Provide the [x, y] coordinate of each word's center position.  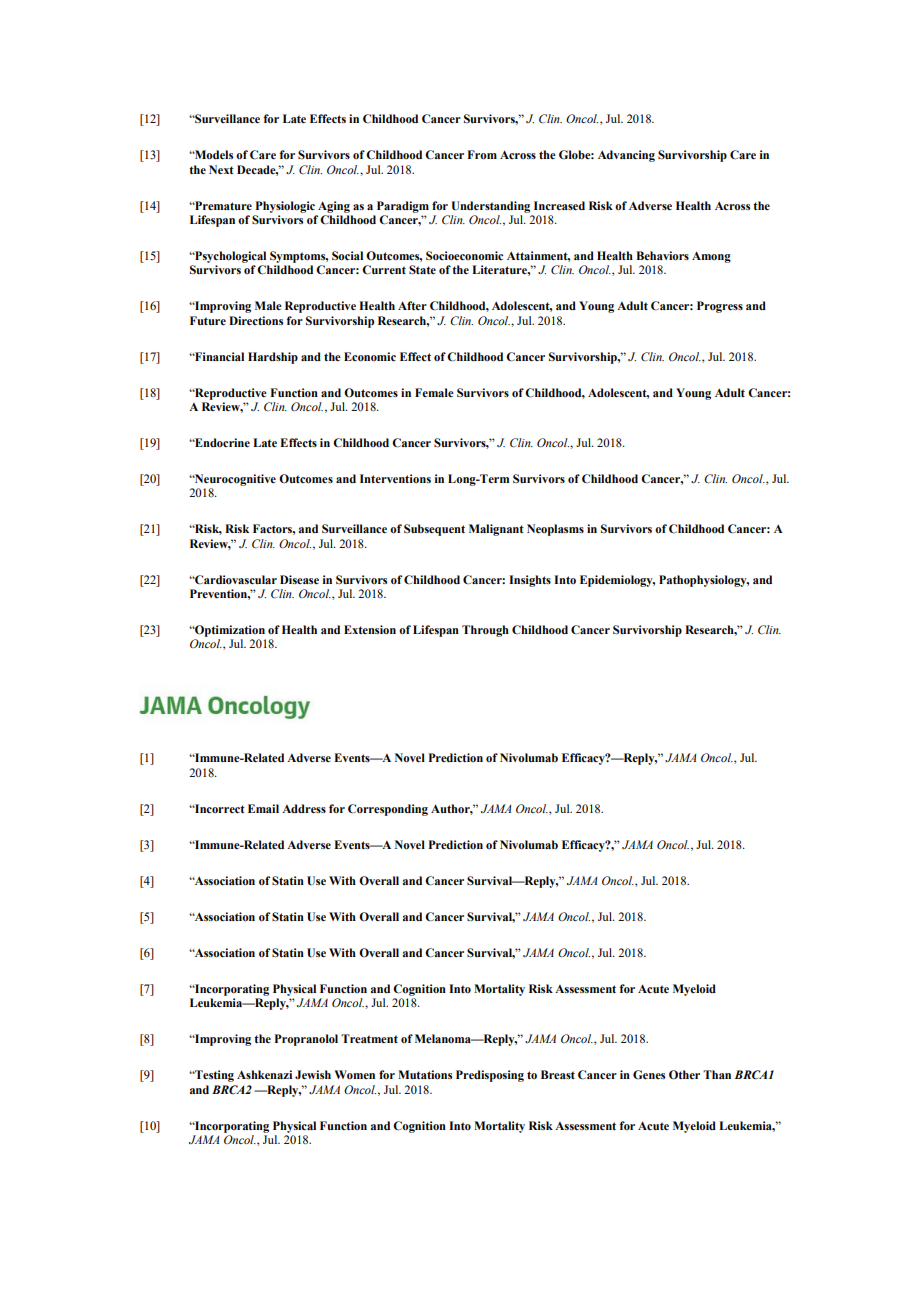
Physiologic [285, 207]
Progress [720, 307]
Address [304, 808]
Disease [299, 579]
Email [263, 808]
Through [485, 631]
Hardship [273, 358]
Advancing [626, 156]
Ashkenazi [264, 1074]
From [482, 155]
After [412, 305]
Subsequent [434, 530]
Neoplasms [555, 530]
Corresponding [388, 810]
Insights [530, 581]
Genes [649, 1075]
